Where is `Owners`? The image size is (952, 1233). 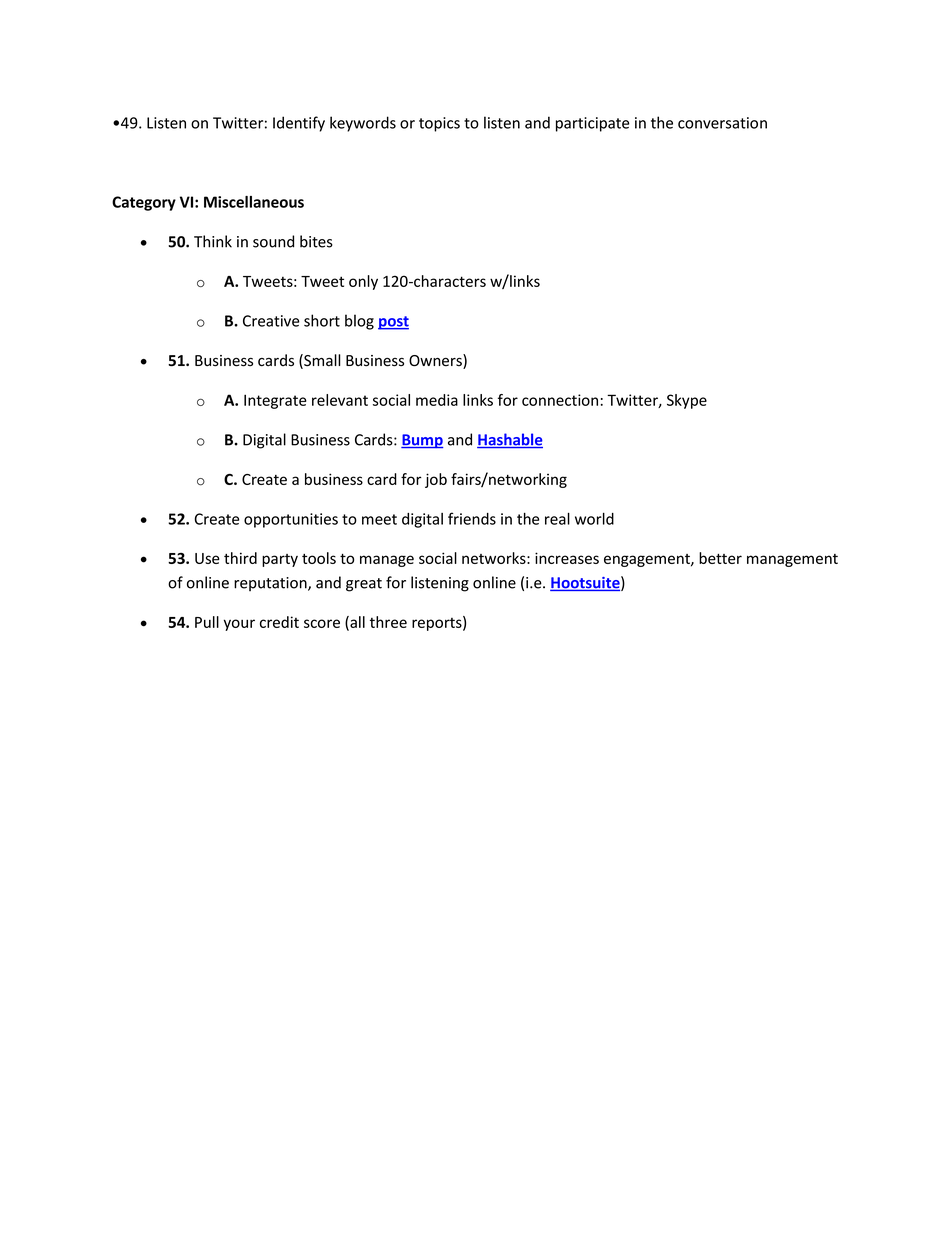 Owners is located at coordinates (436, 361).
